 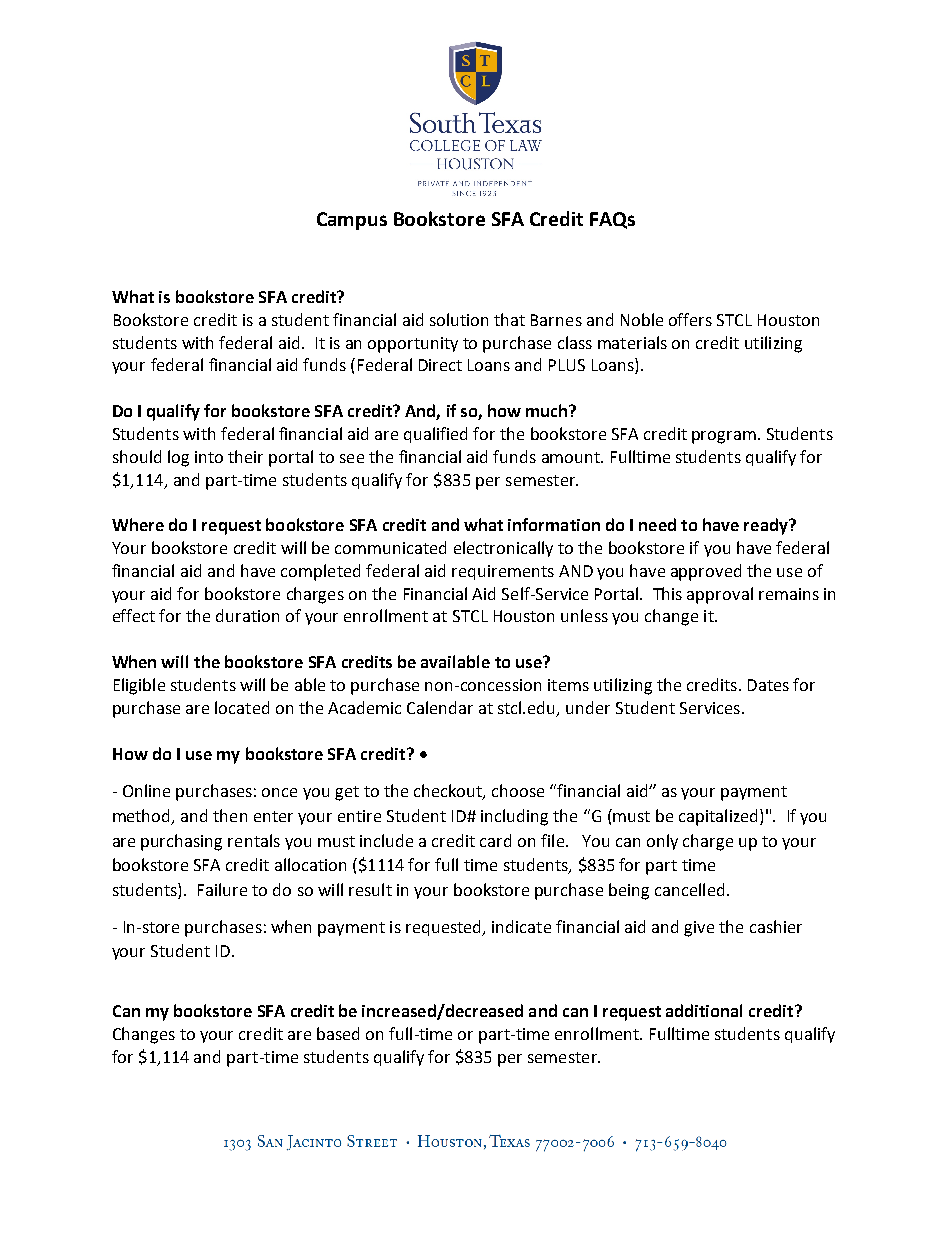 I want to click on program, so click(x=724, y=437).
